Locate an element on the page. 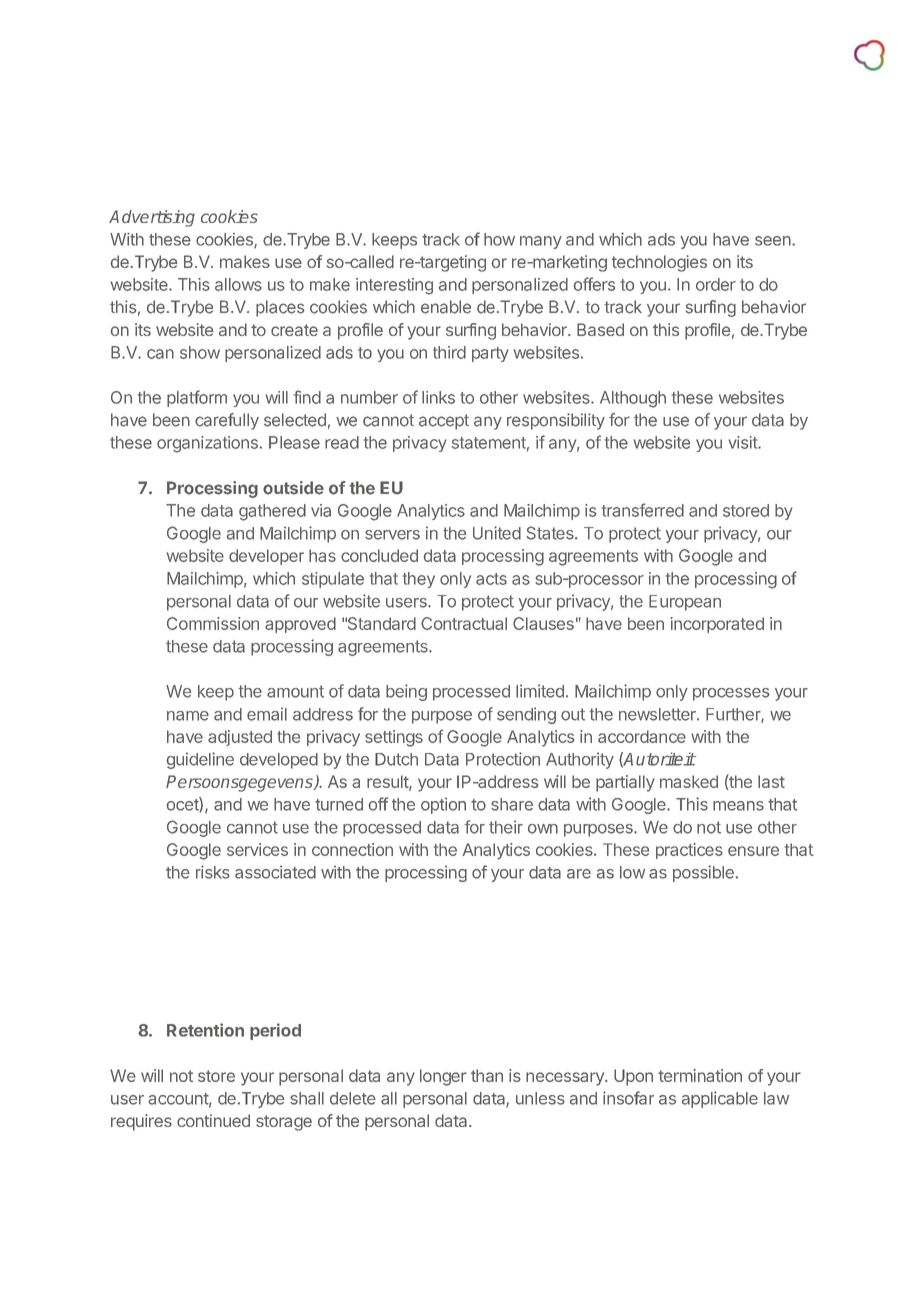 The height and width of the document is (1308, 924). processes is located at coordinates (731, 694).
